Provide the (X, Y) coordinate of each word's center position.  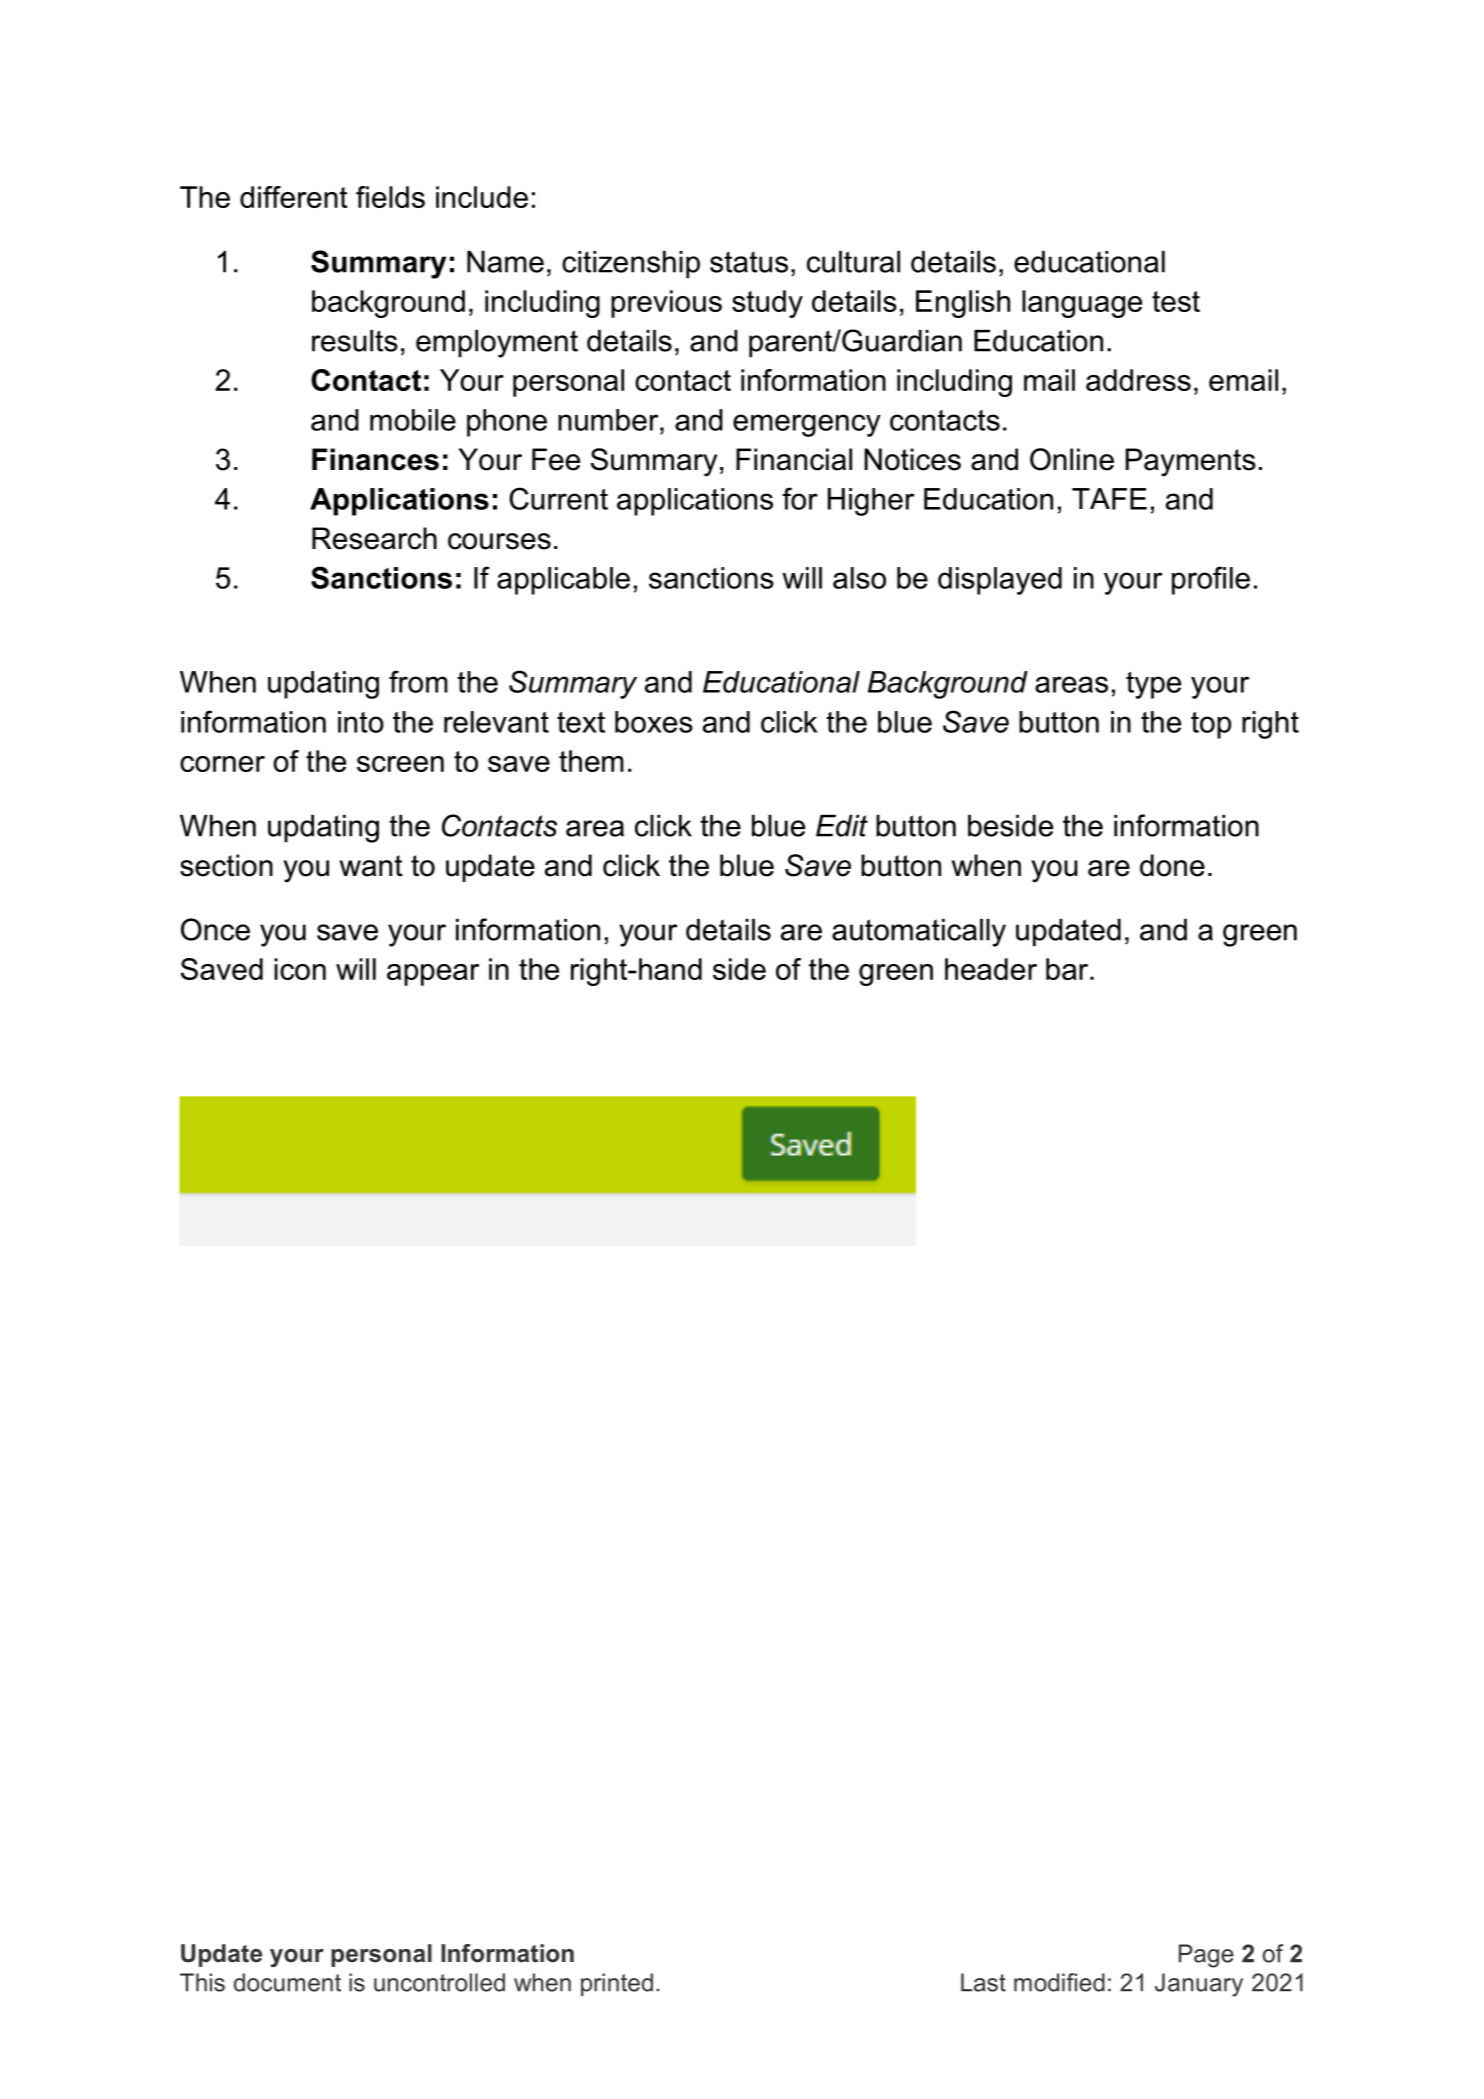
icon (300, 969)
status (749, 262)
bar (1068, 969)
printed (617, 1984)
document (287, 1982)
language (1082, 304)
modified (1059, 1982)
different (294, 197)
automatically (919, 933)
